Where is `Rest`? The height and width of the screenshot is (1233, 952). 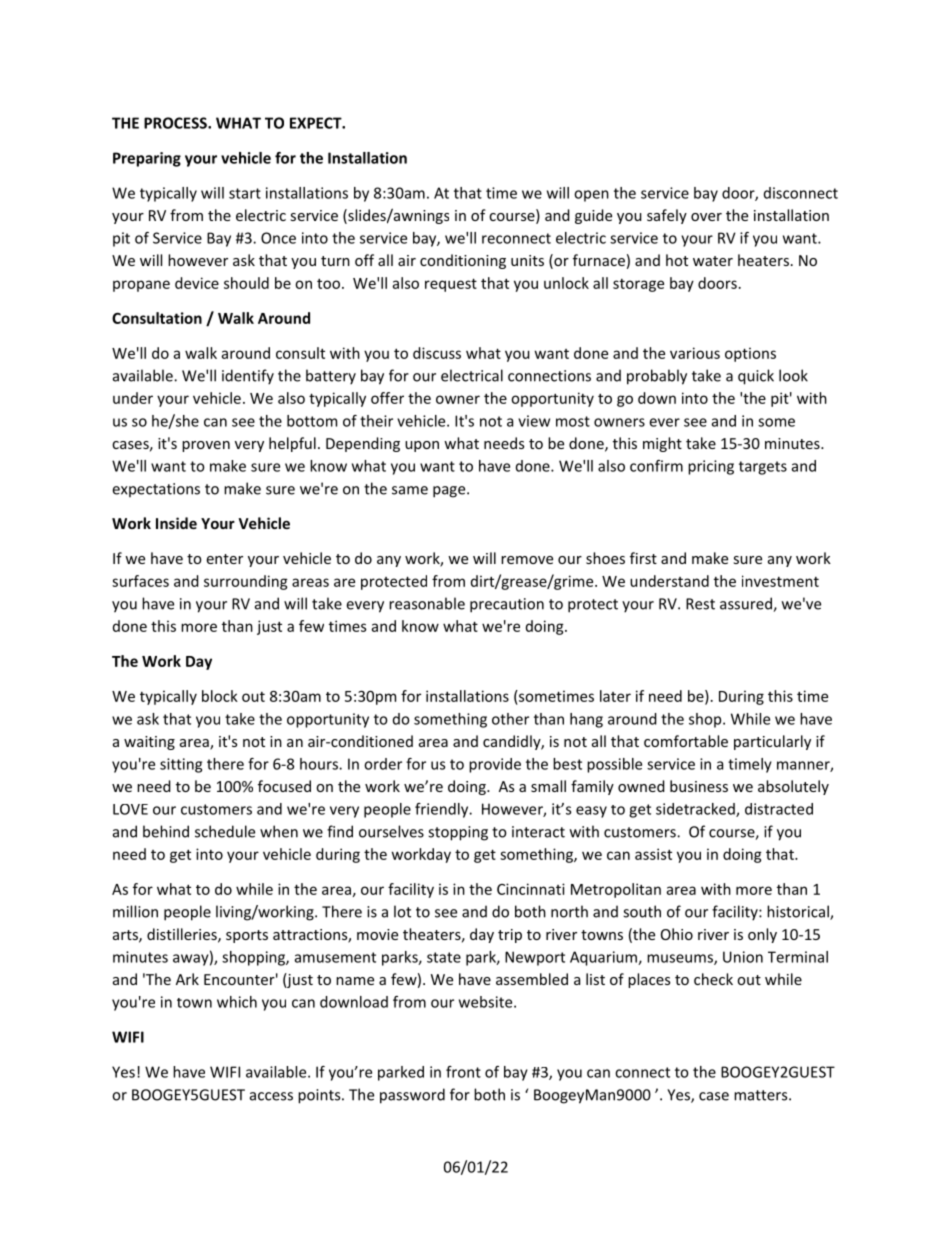
Rest is located at coordinates (700, 604).
